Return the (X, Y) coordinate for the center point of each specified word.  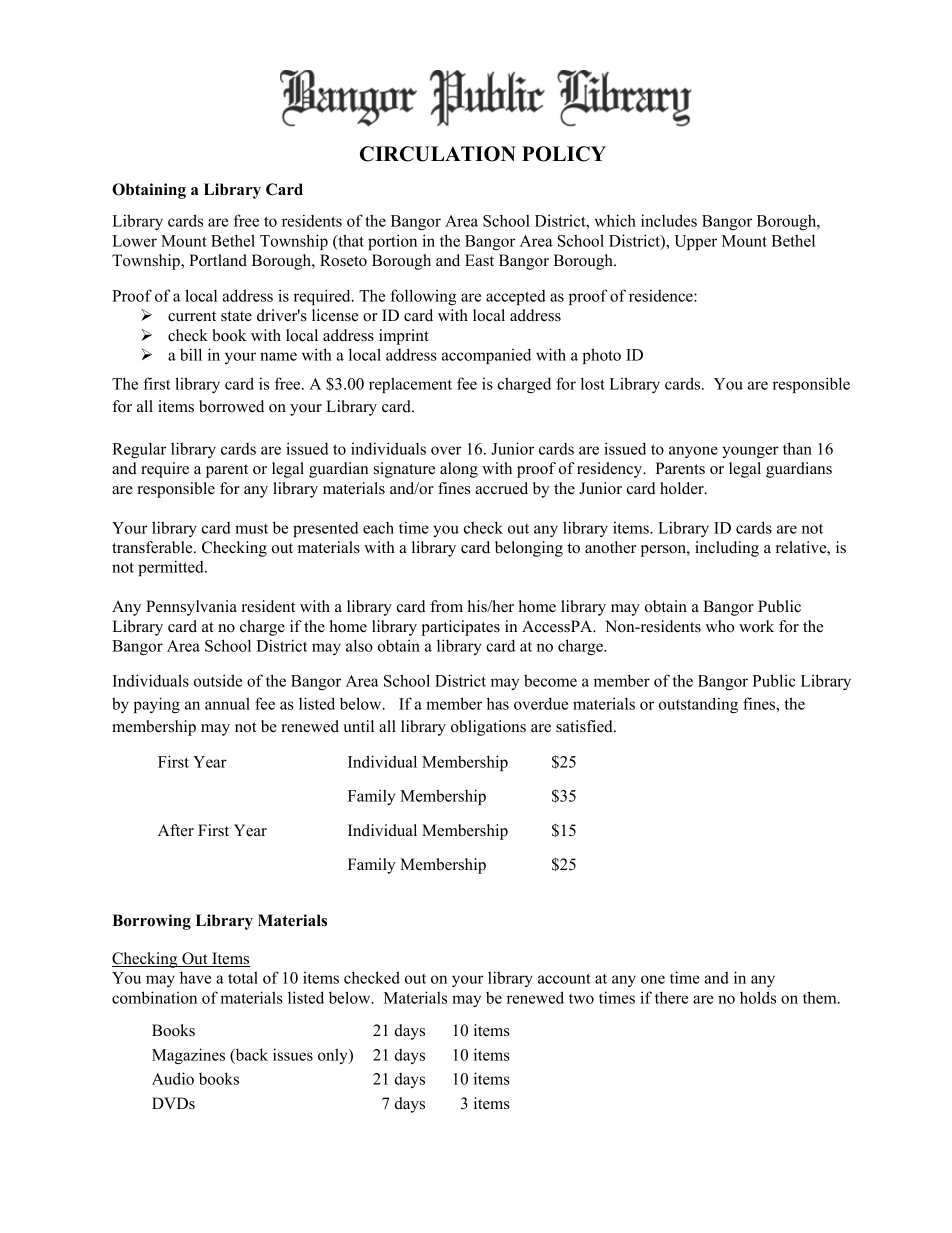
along (459, 470)
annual (227, 703)
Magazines (188, 1056)
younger (750, 452)
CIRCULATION (438, 154)
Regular (139, 450)
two (581, 999)
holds (758, 997)
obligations (488, 728)
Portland (218, 260)
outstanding (698, 705)
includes (669, 220)
